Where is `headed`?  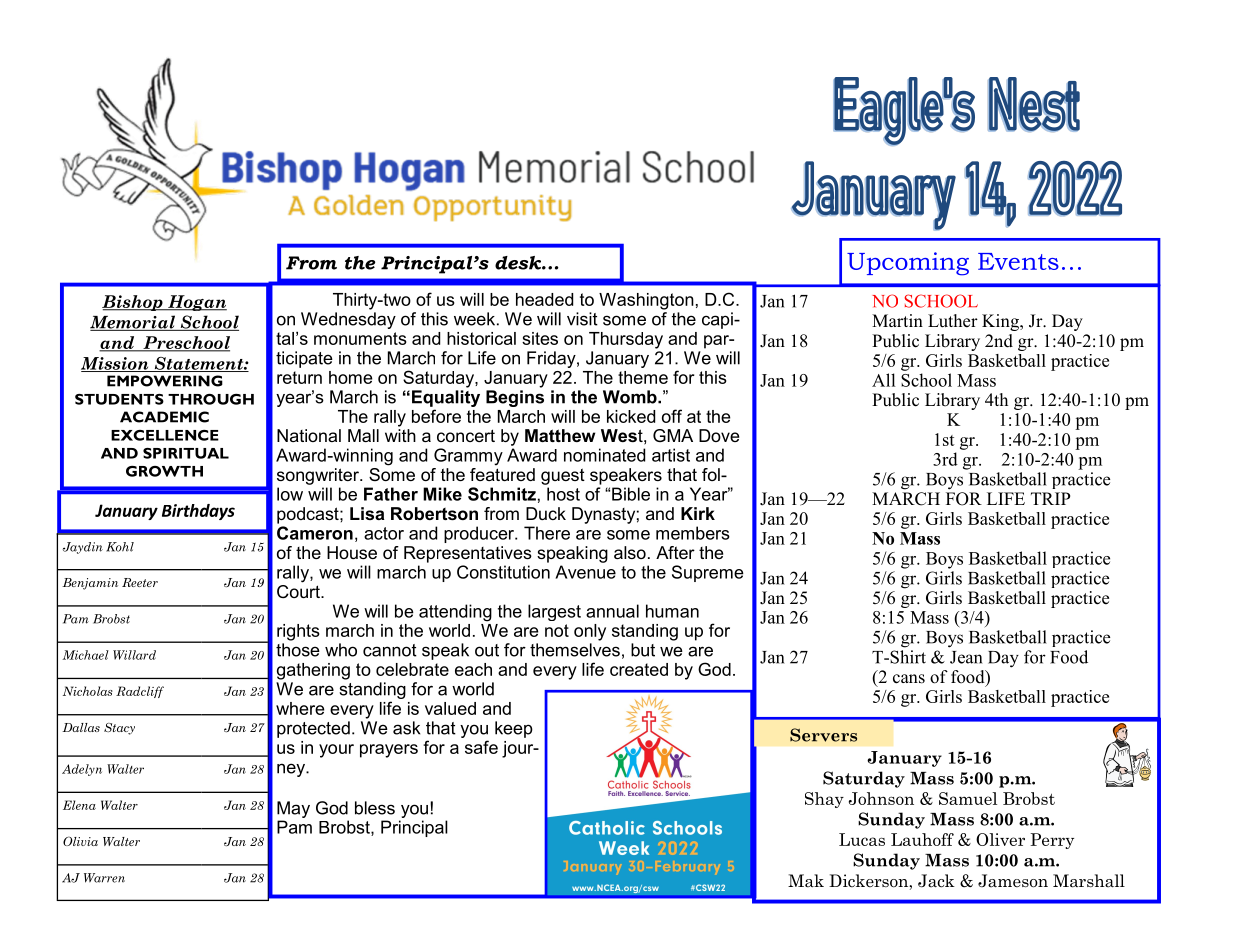 headed is located at coordinates (544, 299).
